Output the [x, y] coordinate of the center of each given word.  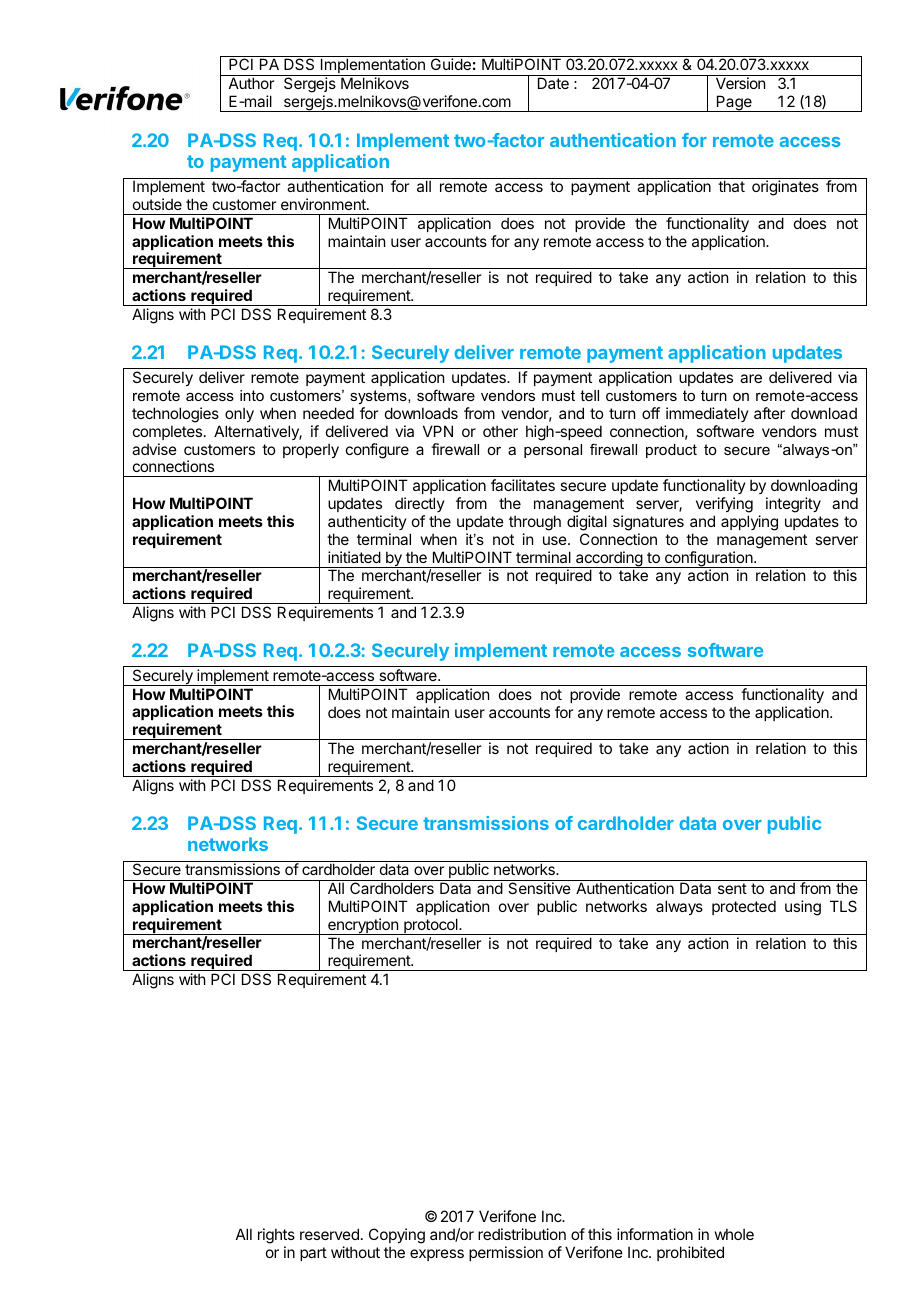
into [252, 395]
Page [734, 103]
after [769, 413]
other [500, 431]
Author [251, 83]
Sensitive [539, 888]
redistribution [522, 1234]
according [609, 559]
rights [276, 1237]
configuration [709, 559]
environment [324, 204]
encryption [363, 926]
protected [744, 907]
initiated [354, 557]
